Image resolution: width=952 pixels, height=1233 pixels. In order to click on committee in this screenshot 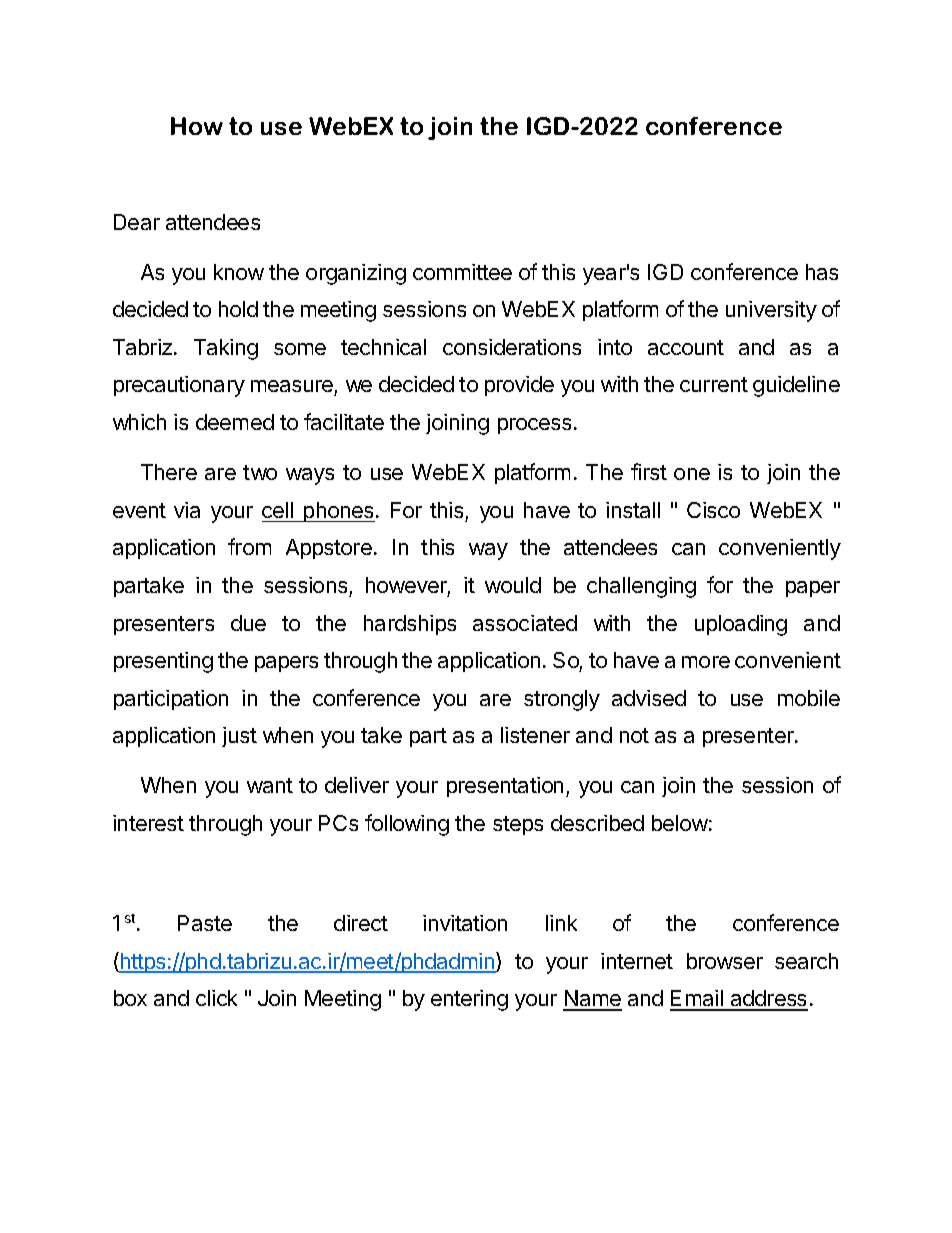, I will do `click(462, 272)`.
